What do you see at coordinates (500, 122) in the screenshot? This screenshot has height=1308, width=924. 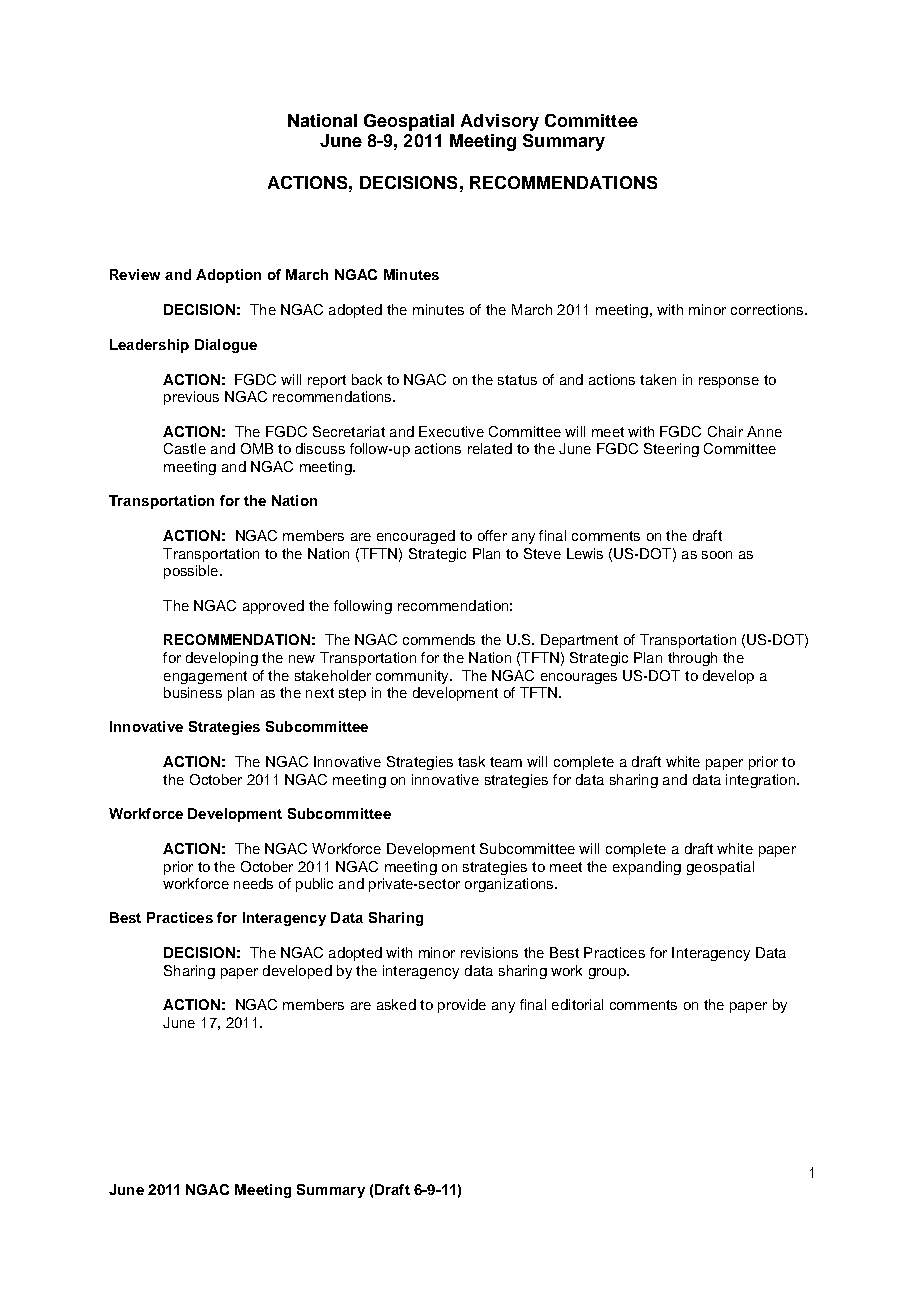 I see `Advisory` at bounding box center [500, 122].
